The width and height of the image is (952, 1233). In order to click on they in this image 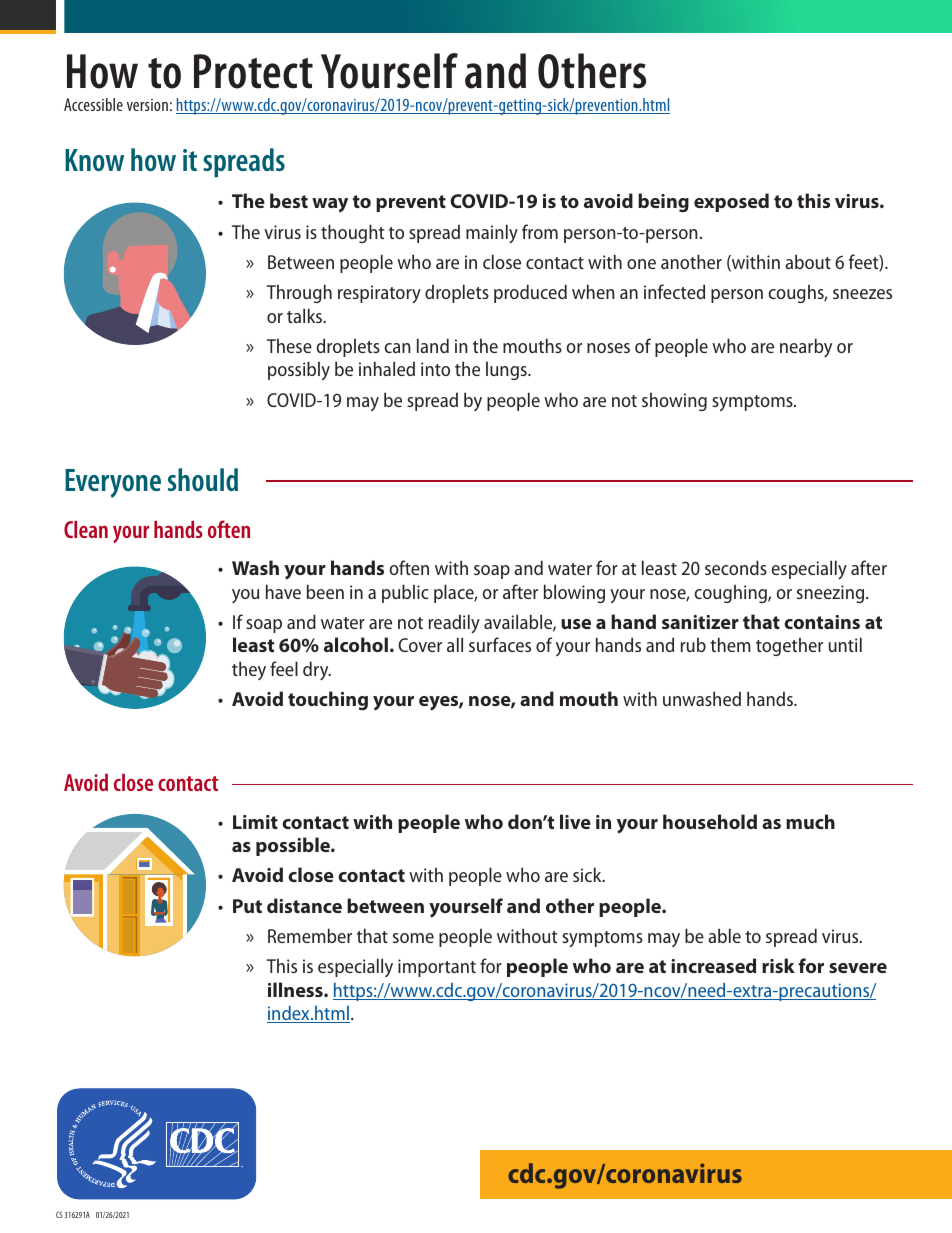, I will do `click(249, 670)`.
